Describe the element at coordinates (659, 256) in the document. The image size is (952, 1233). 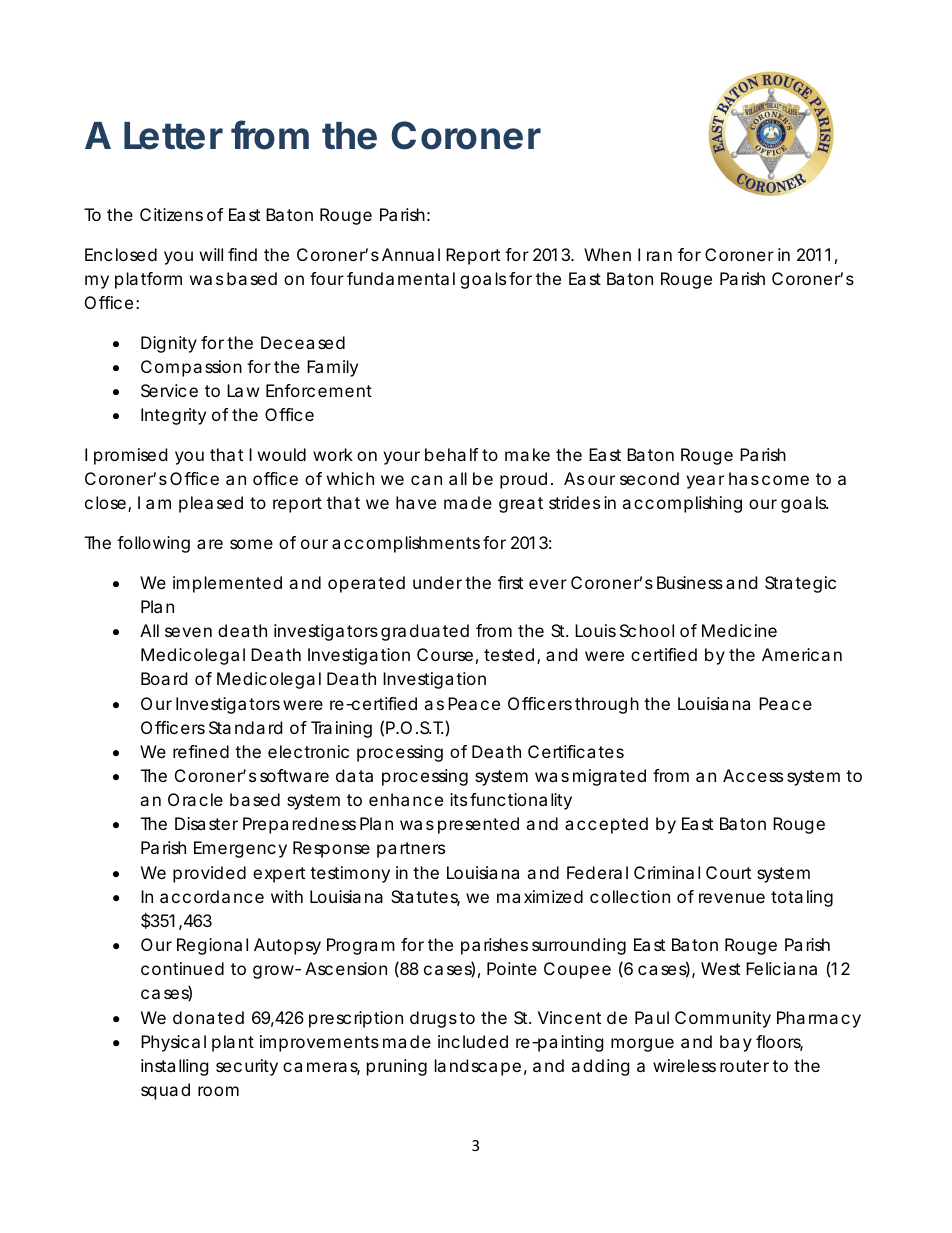
I see `ran` at that location.
